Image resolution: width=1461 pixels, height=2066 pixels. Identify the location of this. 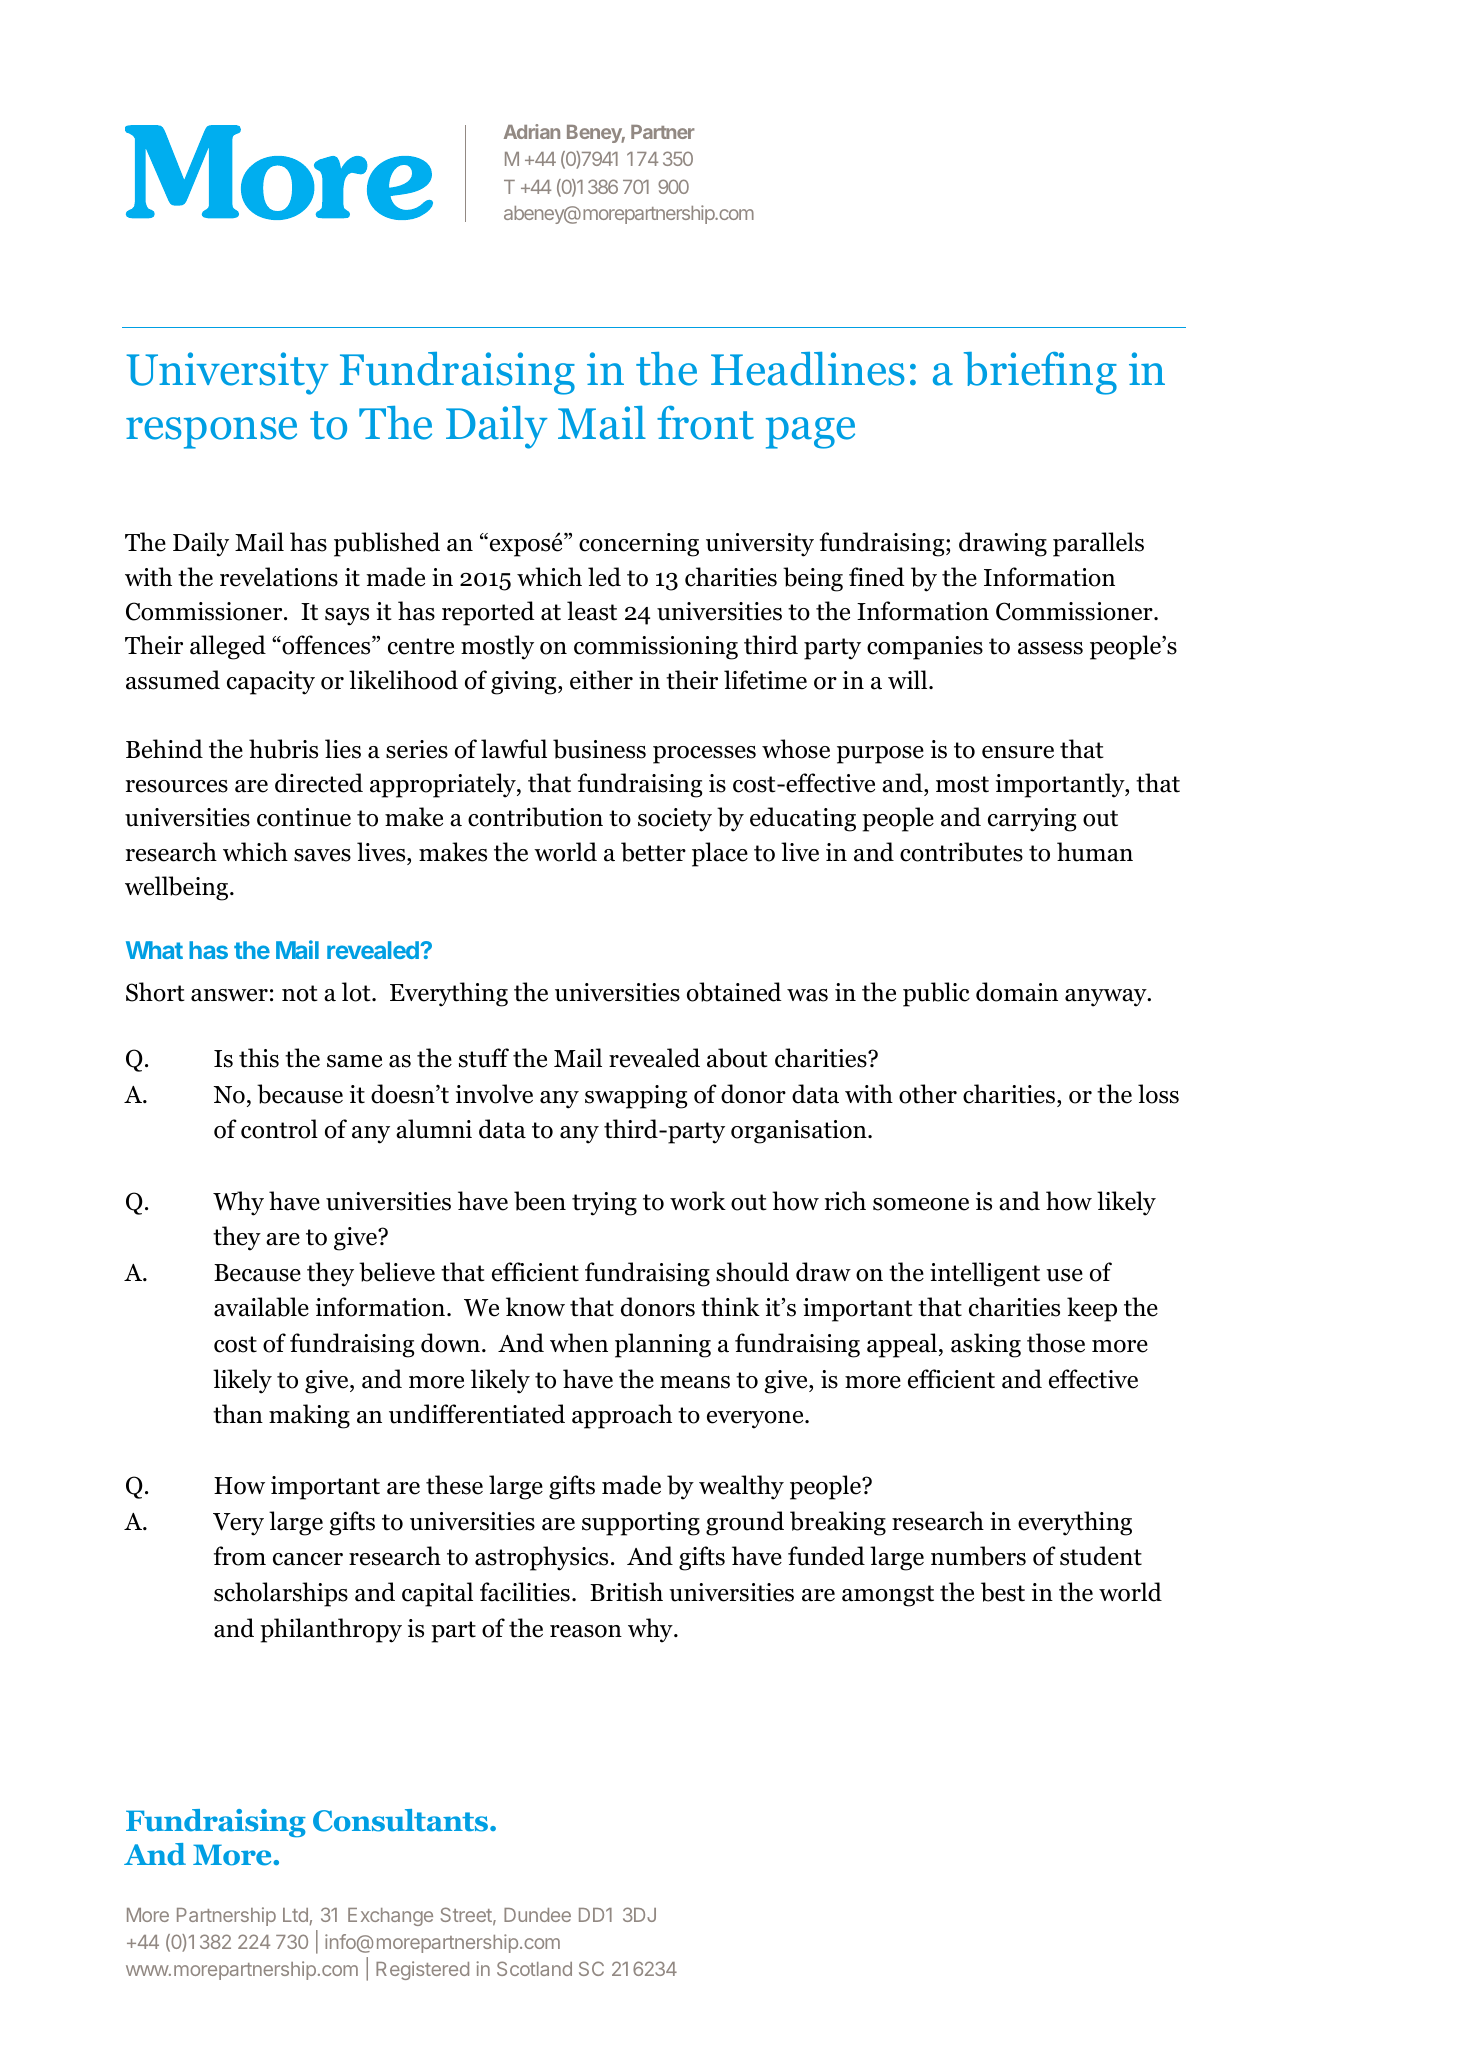
(259, 1058).
